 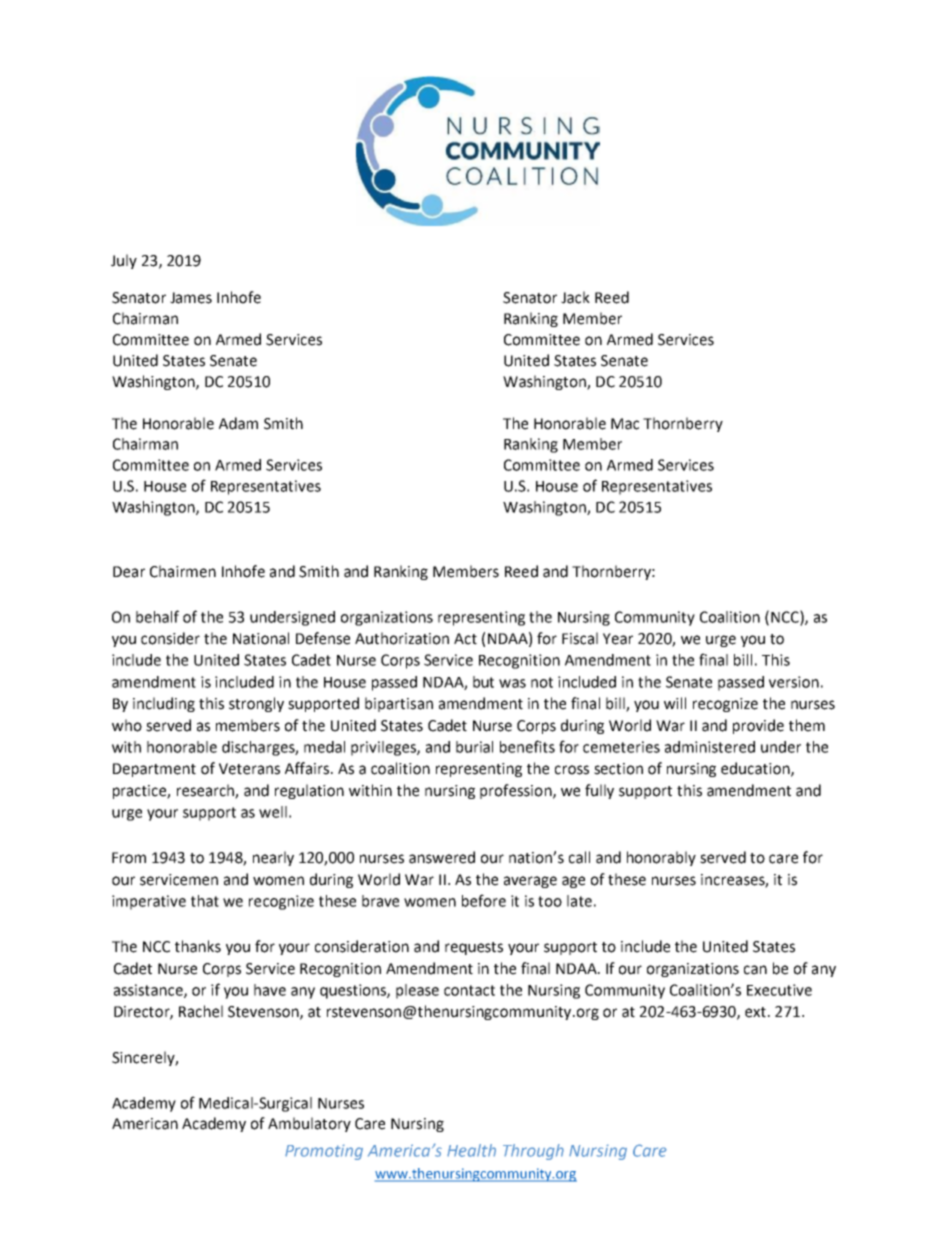 I want to click on Jack, so click(x=575, y=297).
